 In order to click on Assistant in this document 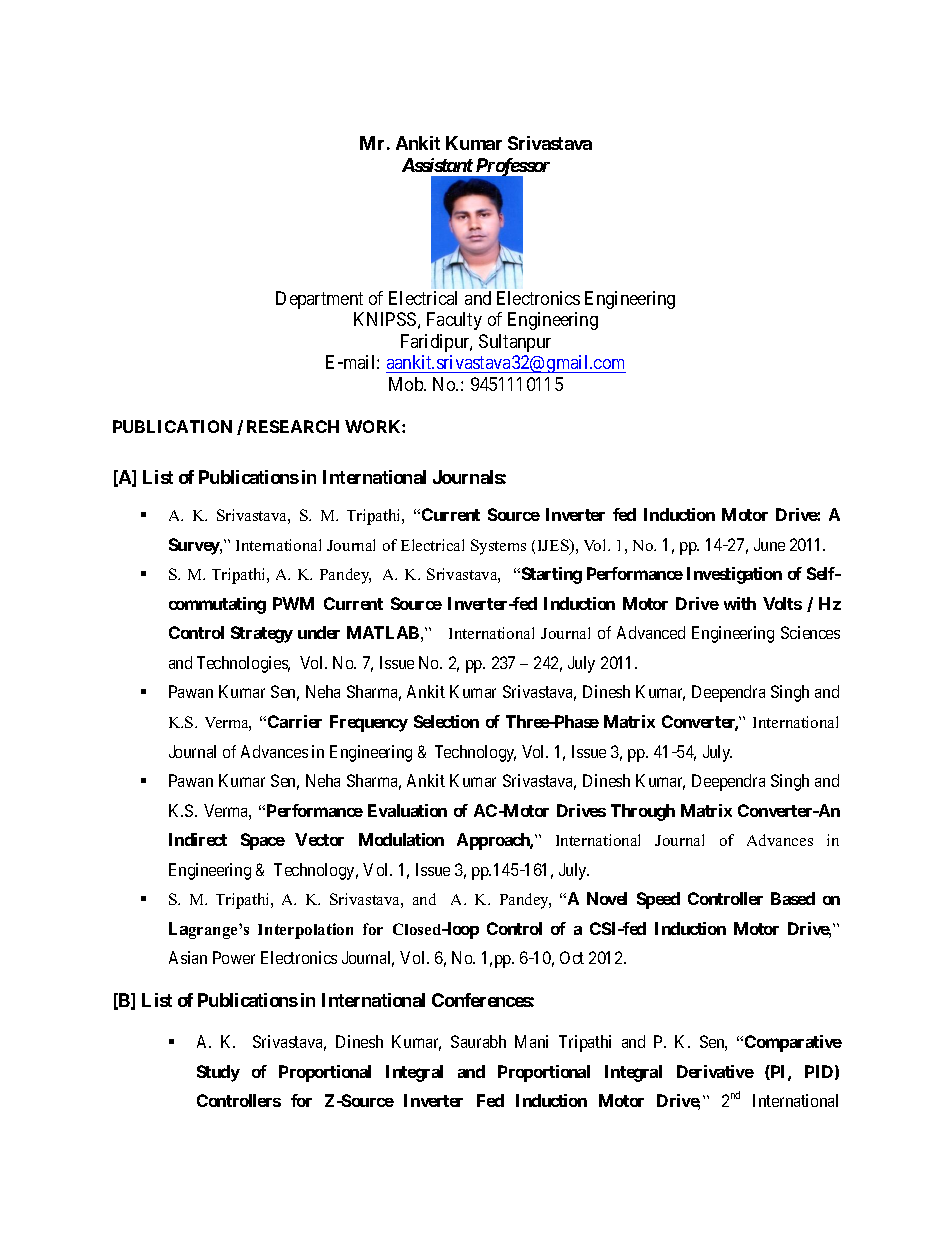, I will do `click(437, 165)`.
